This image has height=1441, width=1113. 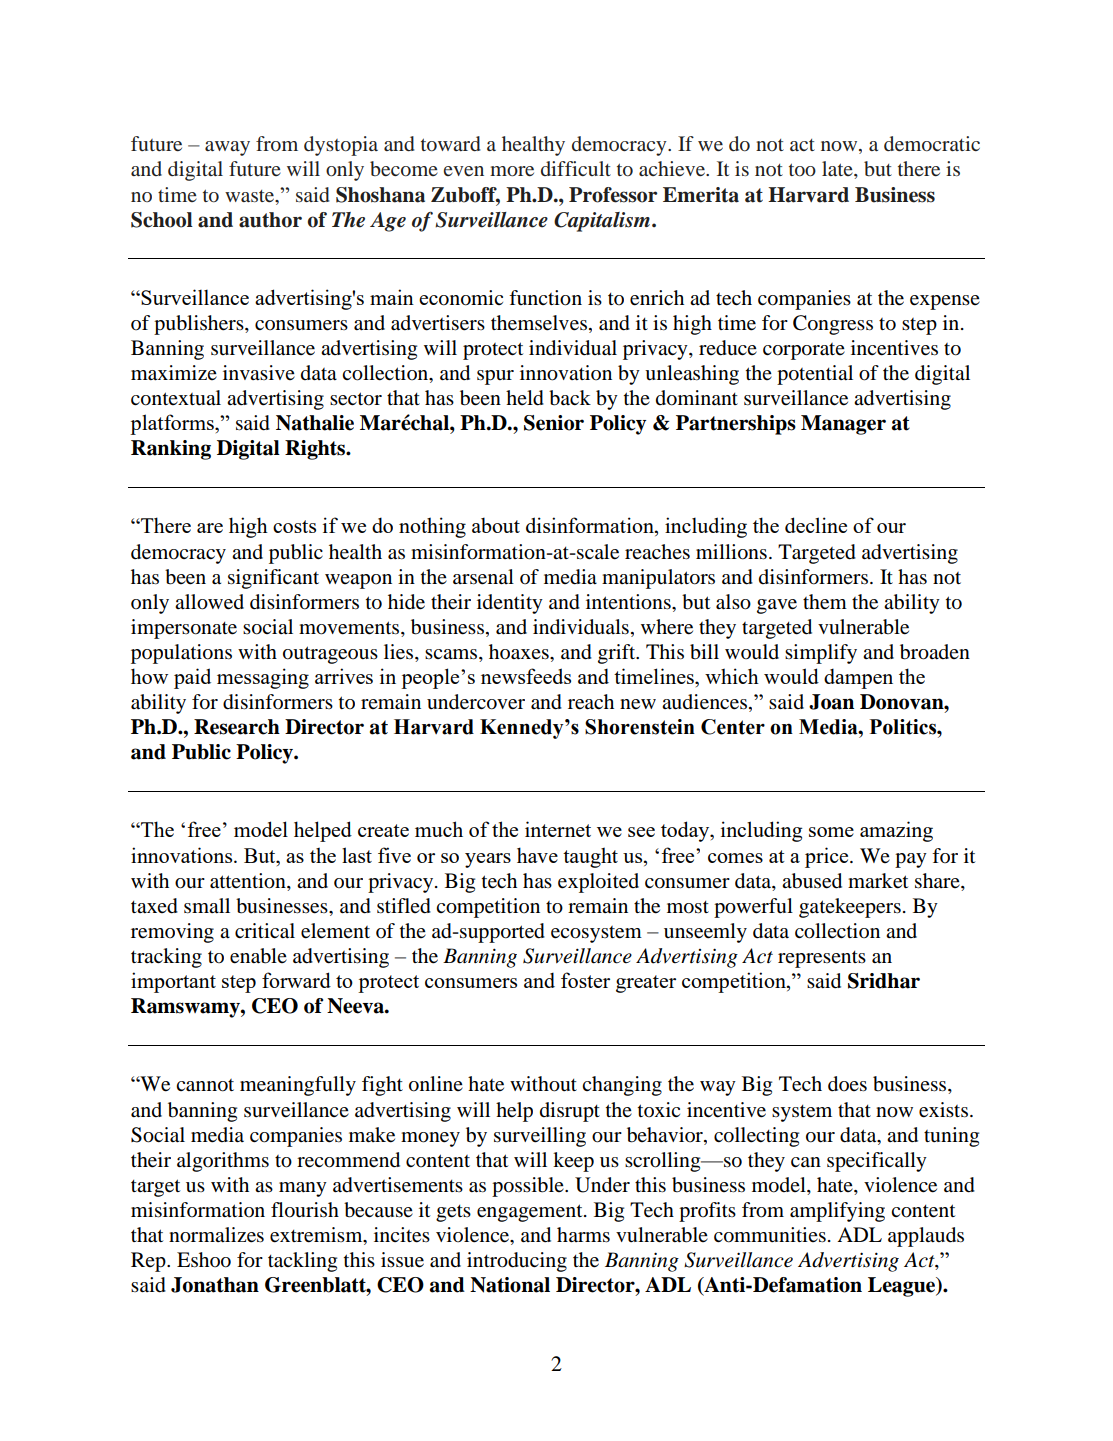 I want to click on Senior, so click(x=554, y=423).
